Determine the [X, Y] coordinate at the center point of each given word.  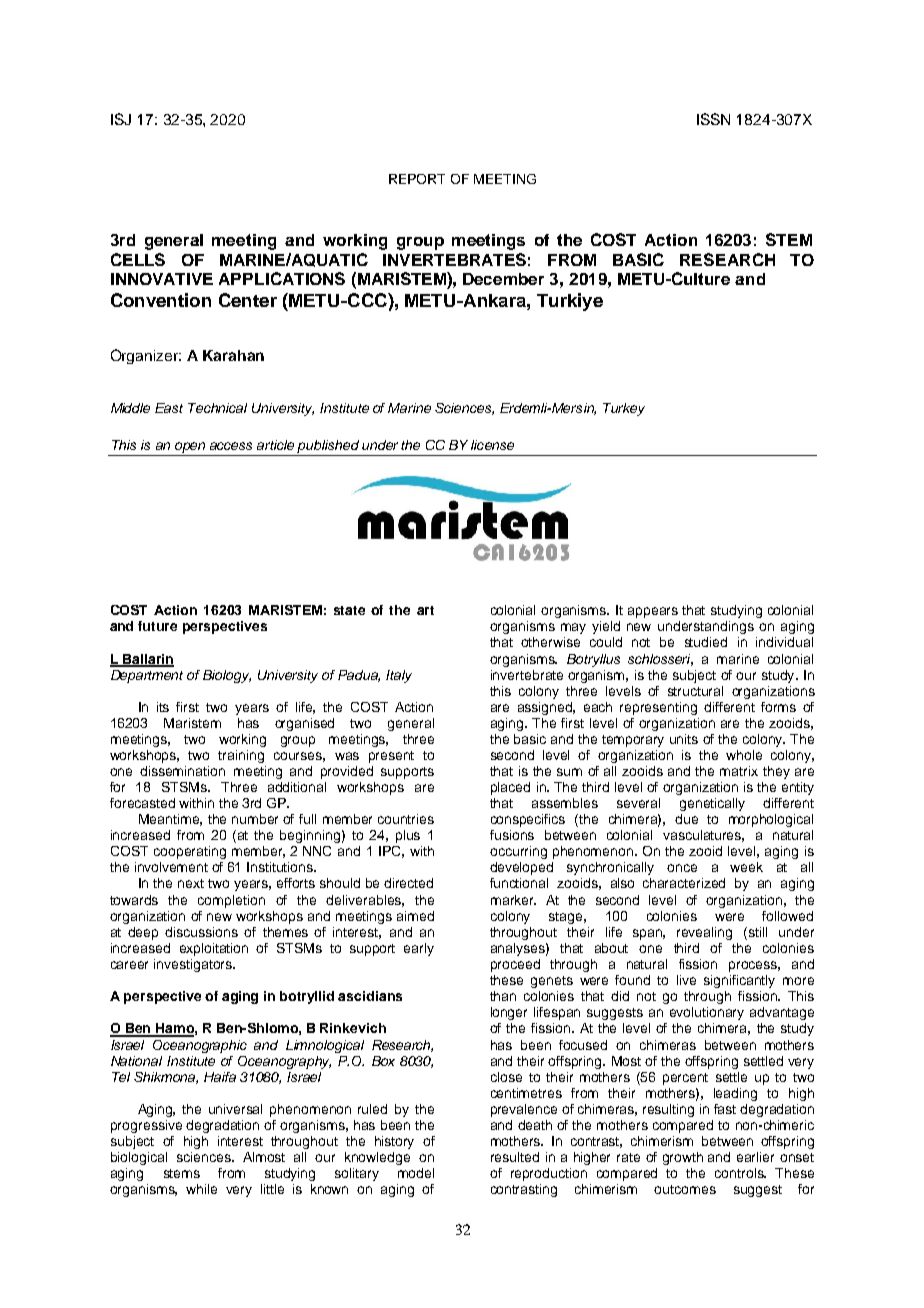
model [416, 1173]
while [201, 1189]
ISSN [713, 119]
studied [706, 642]
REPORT [417, 179]
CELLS [138, 259]
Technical [217, 408]
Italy [399, 676]
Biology [227, 676]
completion [231, 901]
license [492, 445]
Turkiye [570, 302]
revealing [704, 933]
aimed [415, 916]
